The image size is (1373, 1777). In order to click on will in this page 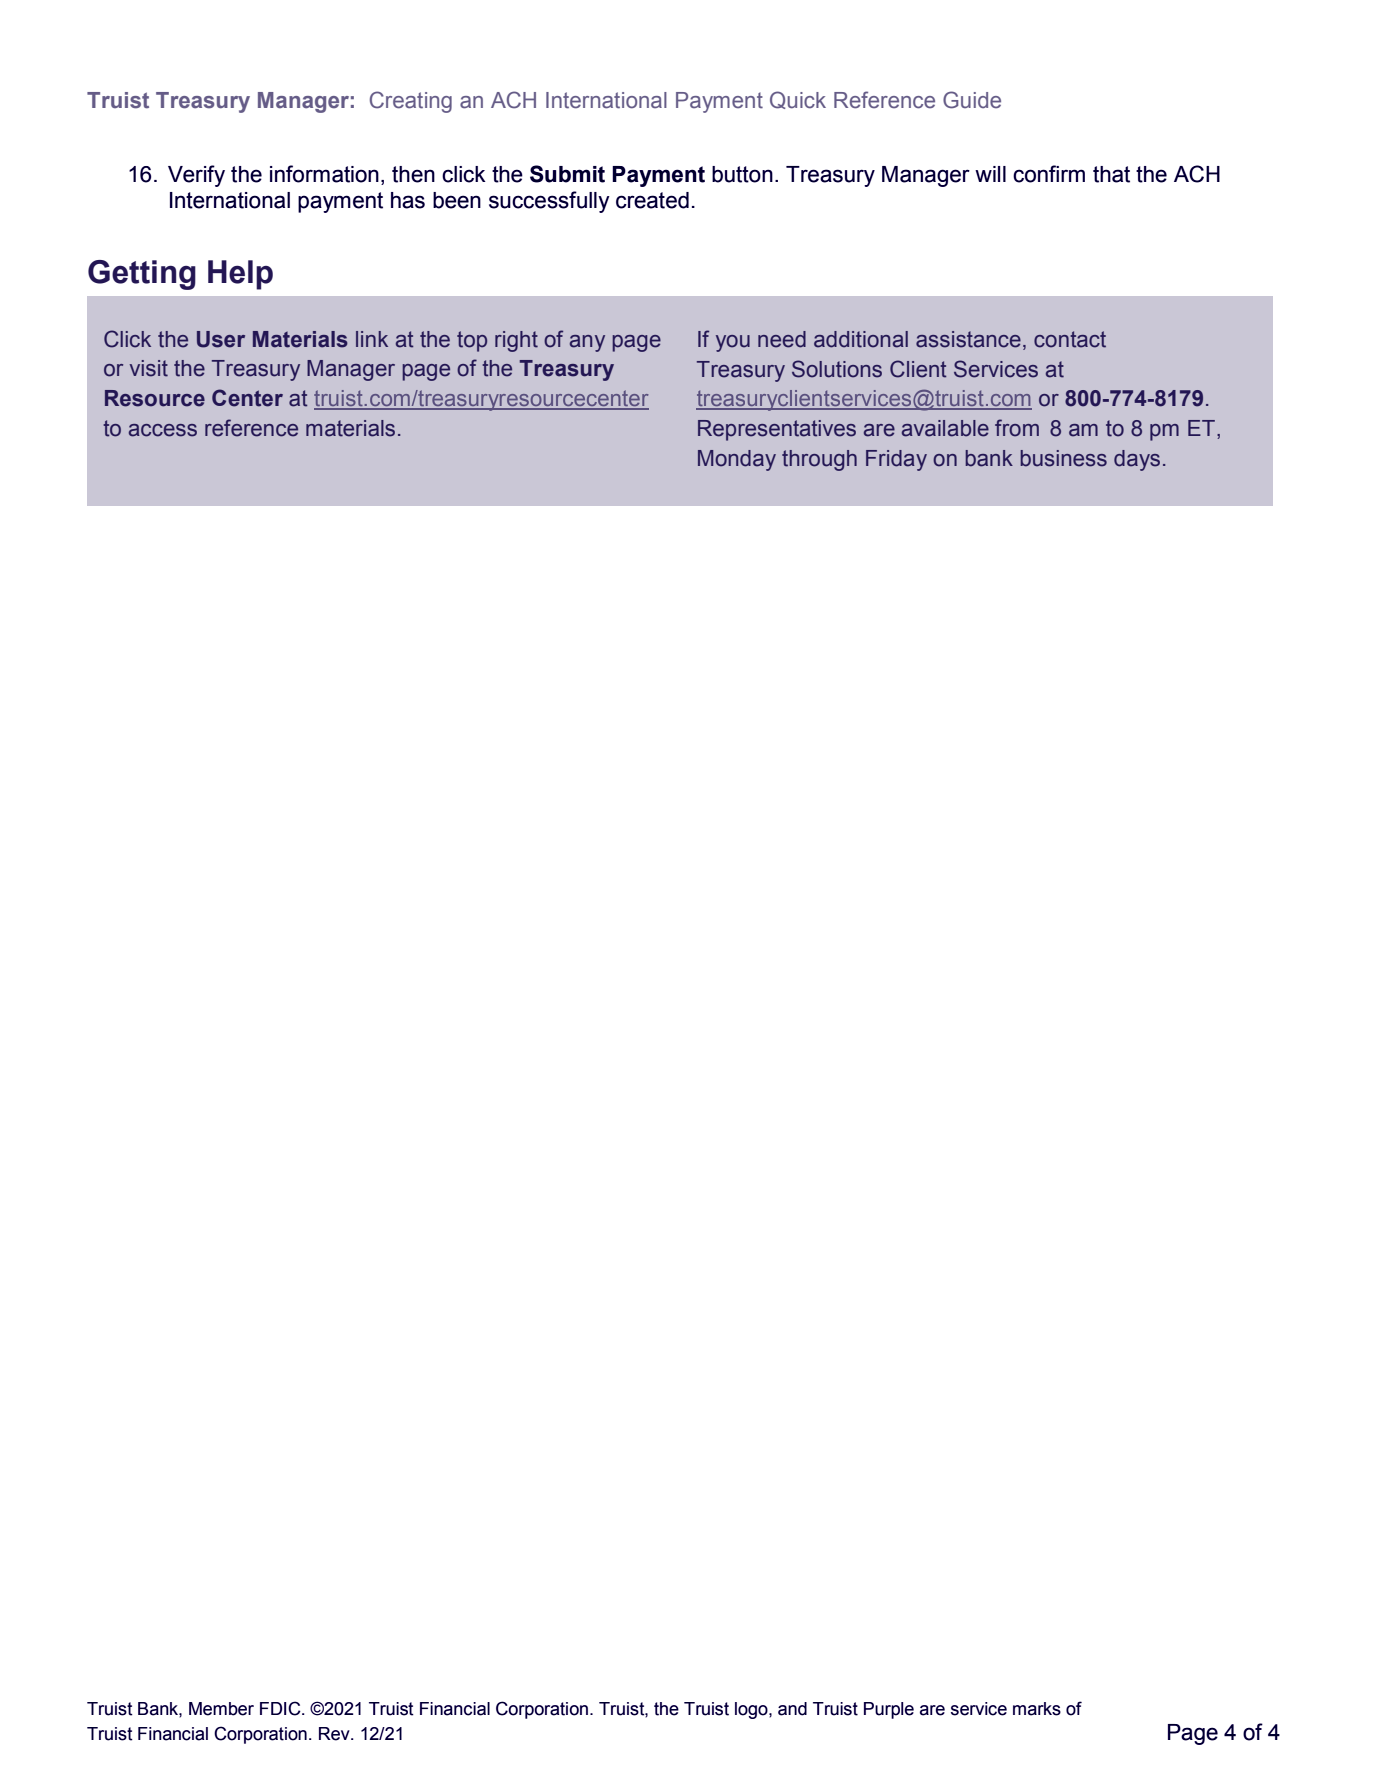, I will do `click(990, 174)`.
